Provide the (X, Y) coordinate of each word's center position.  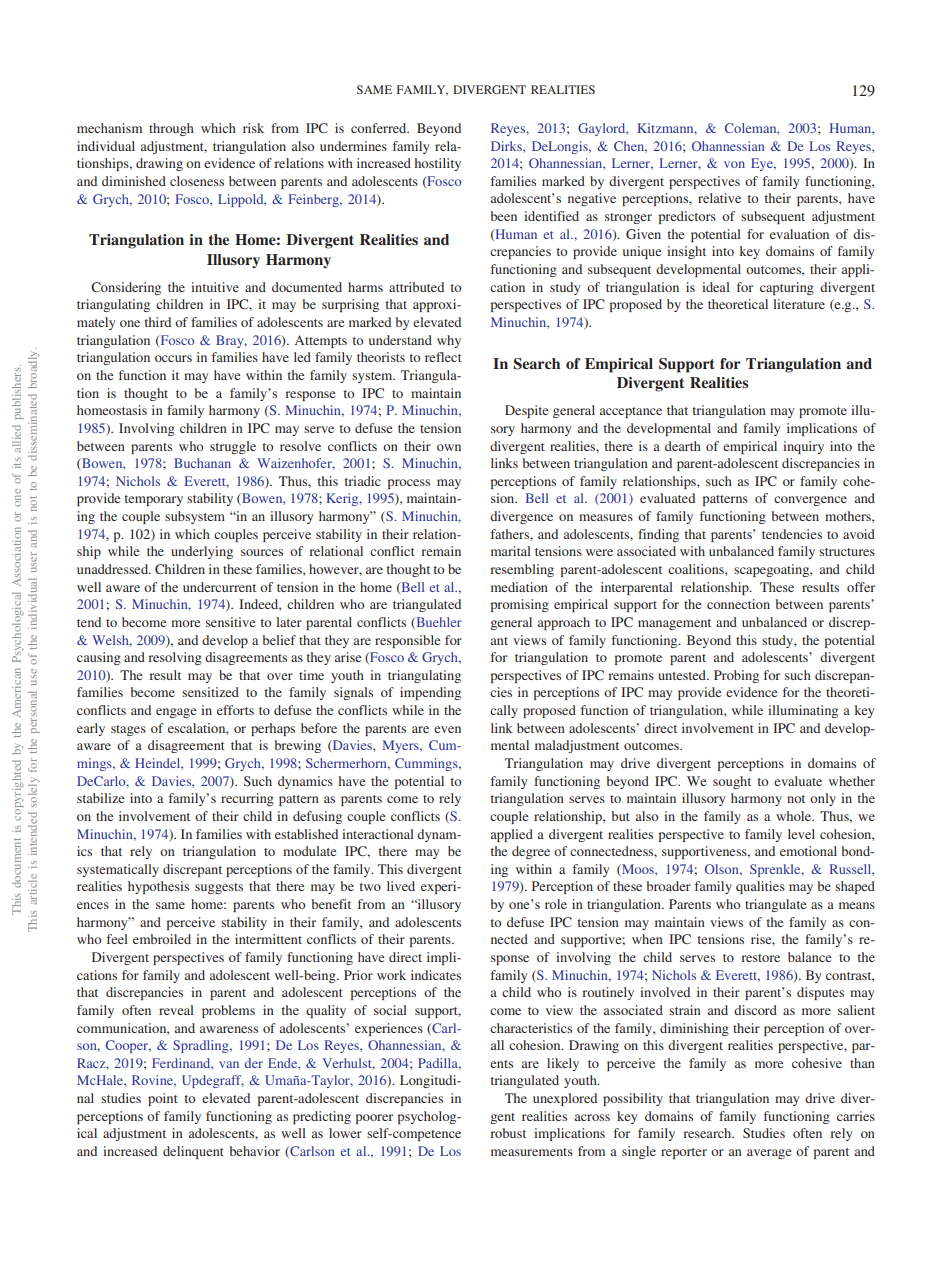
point (163, 1099)
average (769, 1154)
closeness (197, 181)
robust (508, 1133)
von (734, 164)
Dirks (507, 146)
